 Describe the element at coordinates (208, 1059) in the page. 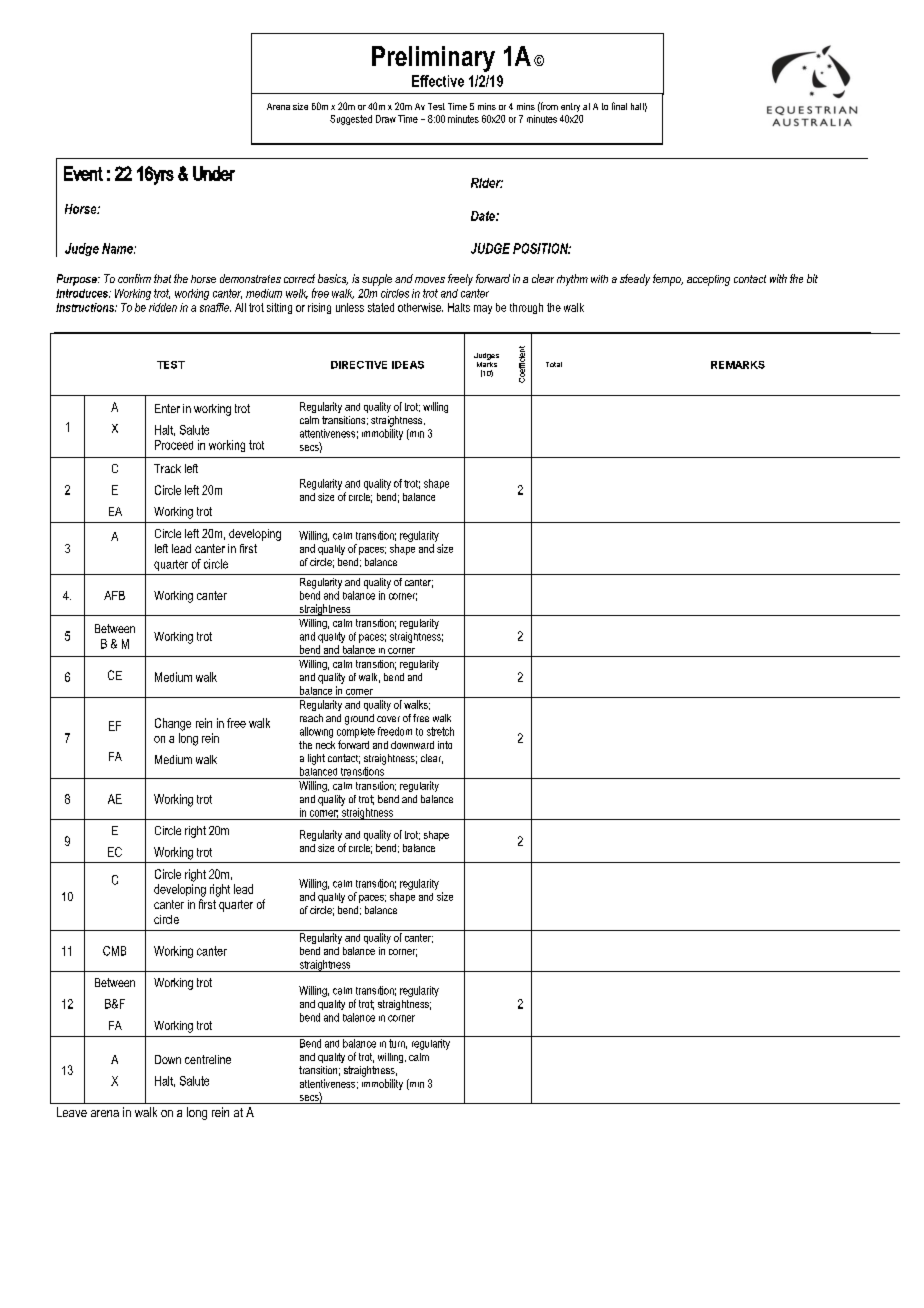

I see `centreline` at that location.
